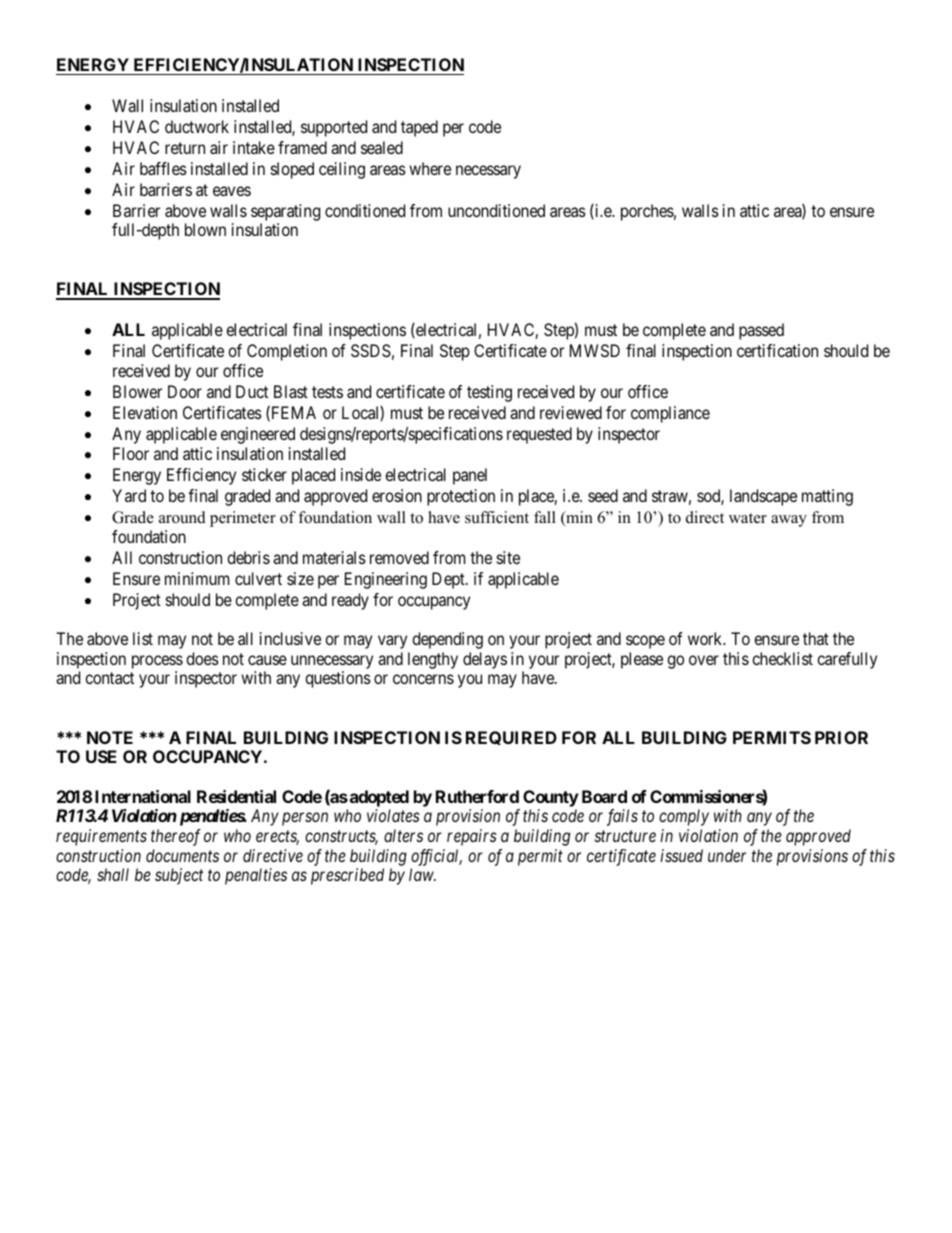 The width and height of the image is (952, 1233). What do you see at coordinates (489, 393) in the image?
I see `testing` at bounding box center [489, 393].
